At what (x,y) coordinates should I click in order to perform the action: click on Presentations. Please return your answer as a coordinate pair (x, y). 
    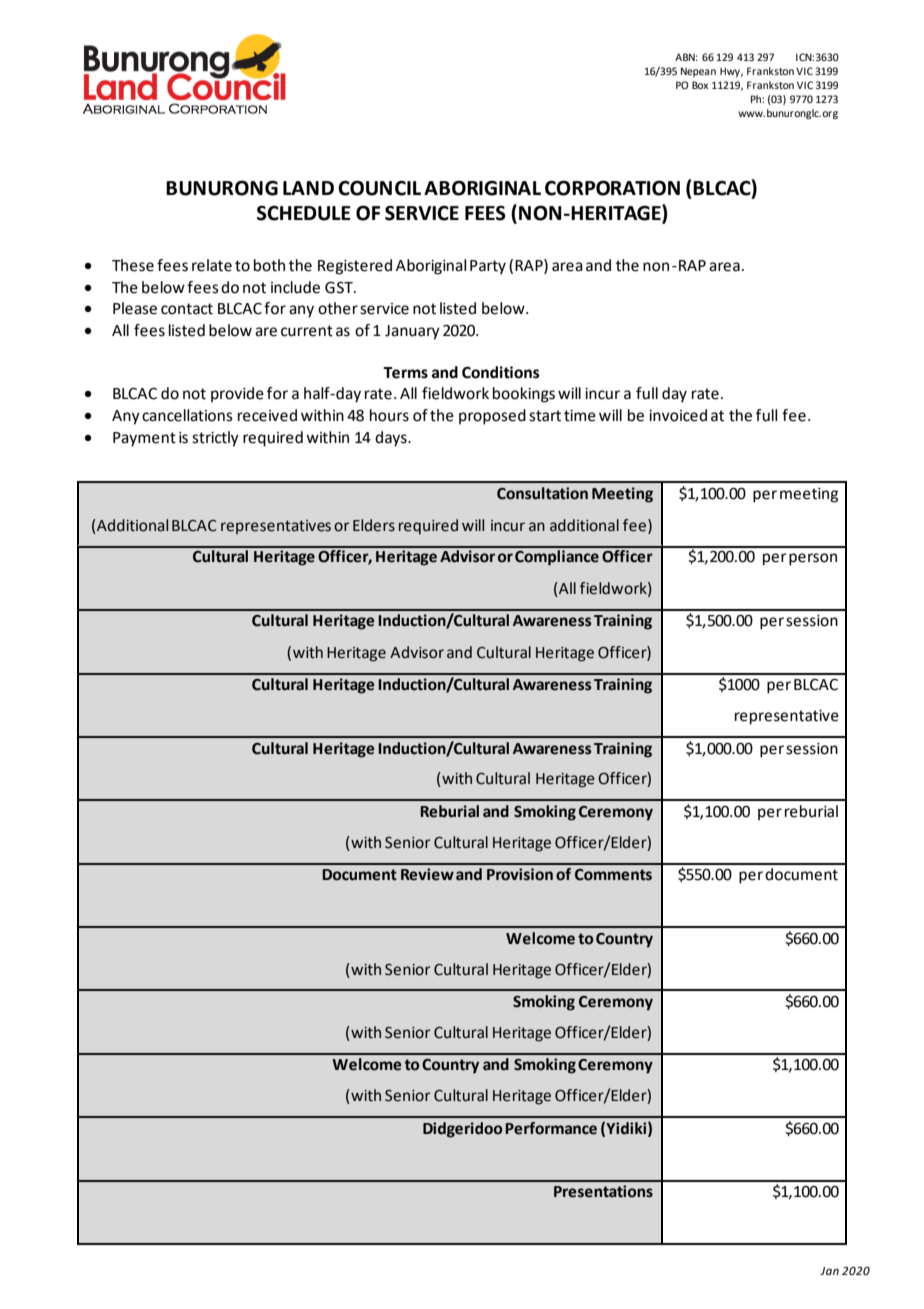
    Looking at the image, I should click on (603, 1191).
